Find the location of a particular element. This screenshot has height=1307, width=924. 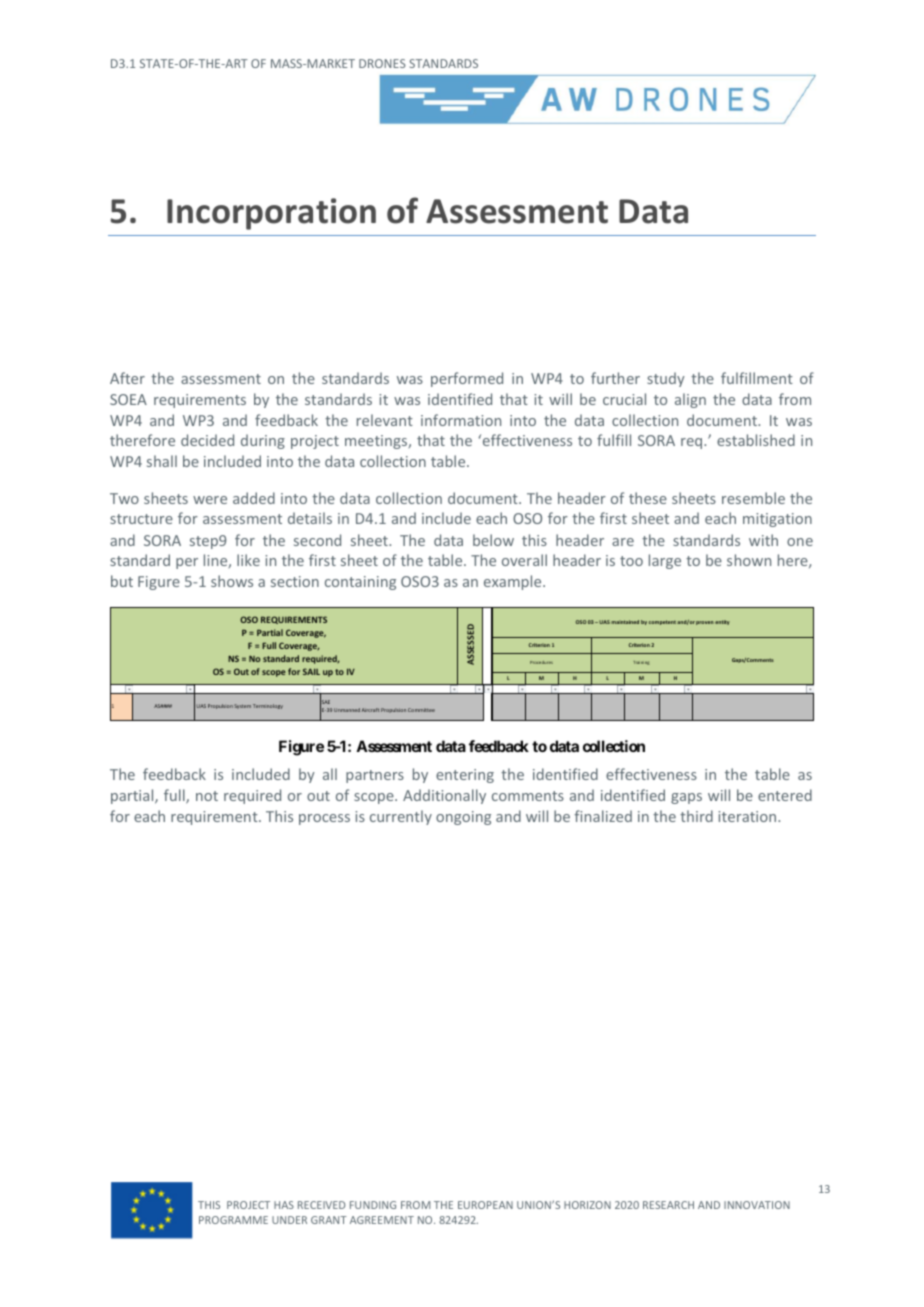

third is located at coordinates (696, 816).
